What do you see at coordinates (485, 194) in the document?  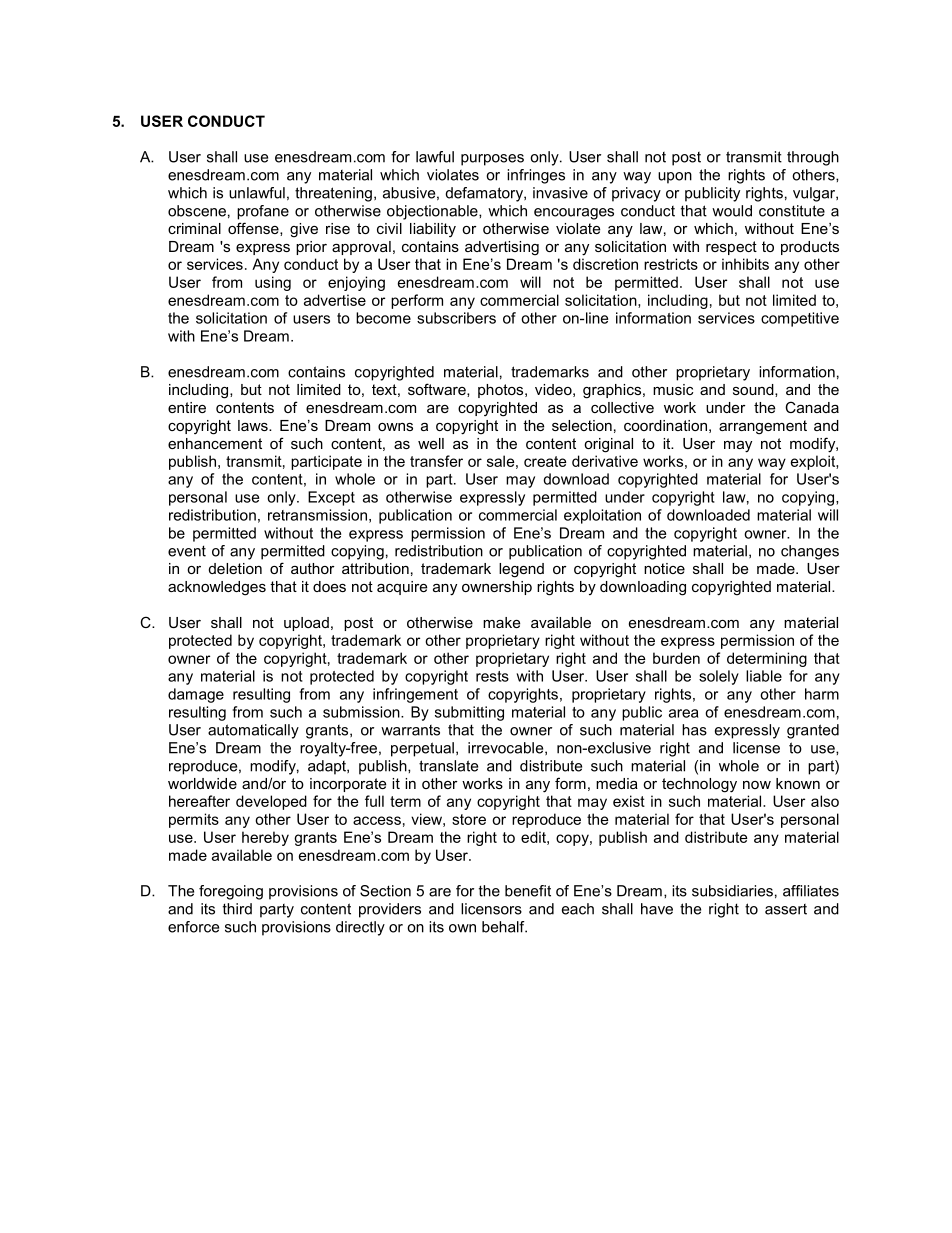 I see `defamatory` at bounding box center [485, 194].
